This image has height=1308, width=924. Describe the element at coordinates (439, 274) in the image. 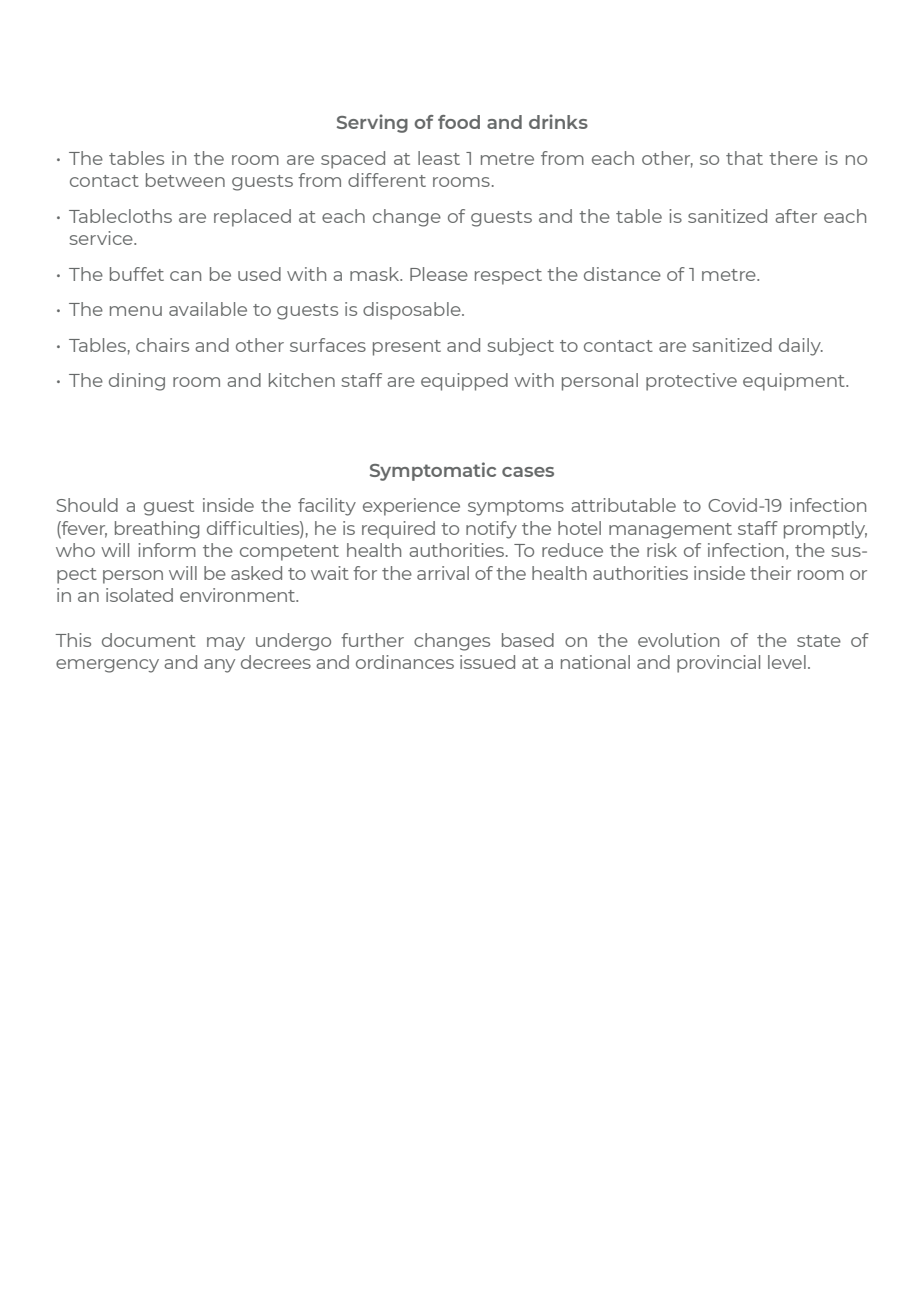

I see `Please` at that location.
